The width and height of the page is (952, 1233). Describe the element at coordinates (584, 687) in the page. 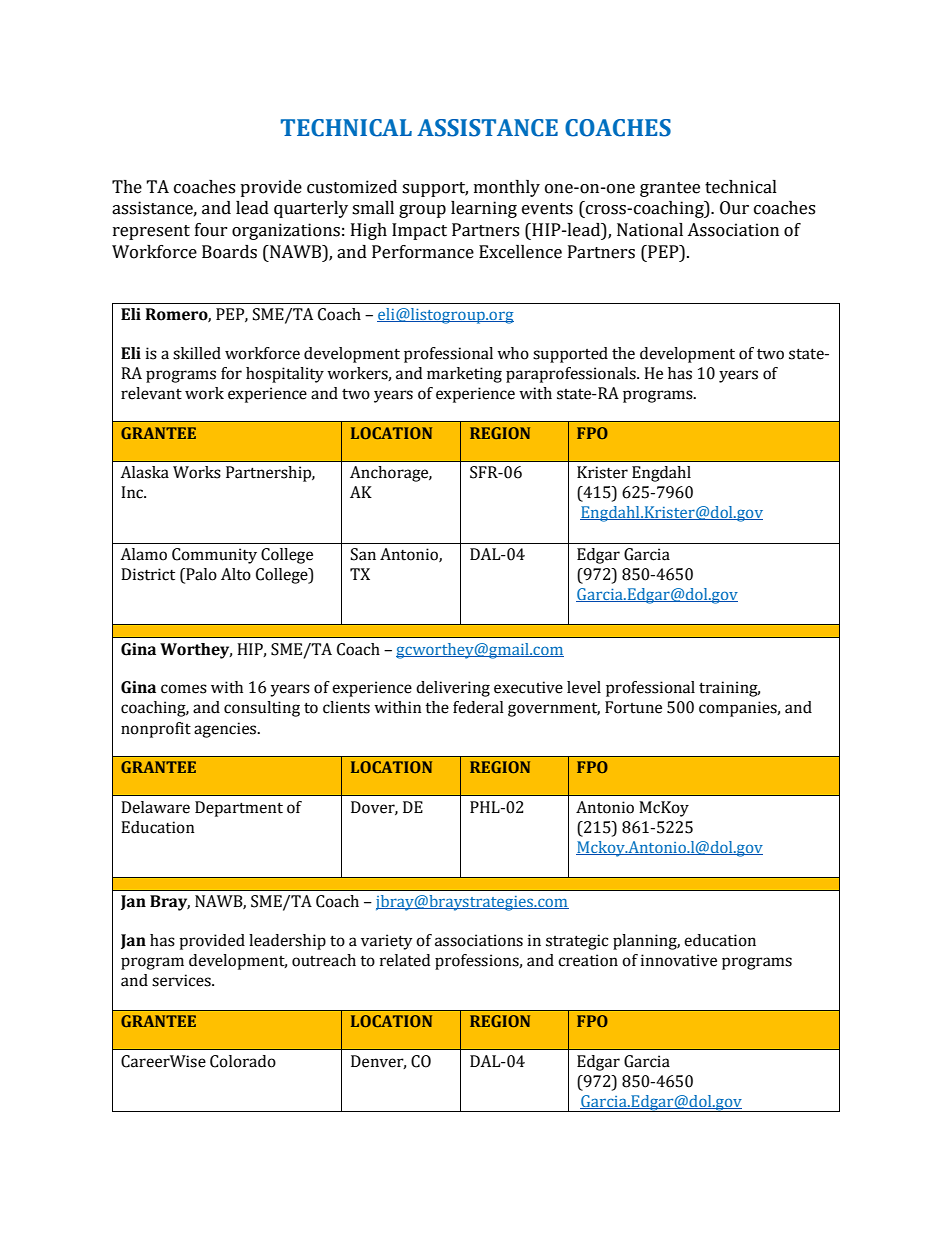

I see `level` at that location.
